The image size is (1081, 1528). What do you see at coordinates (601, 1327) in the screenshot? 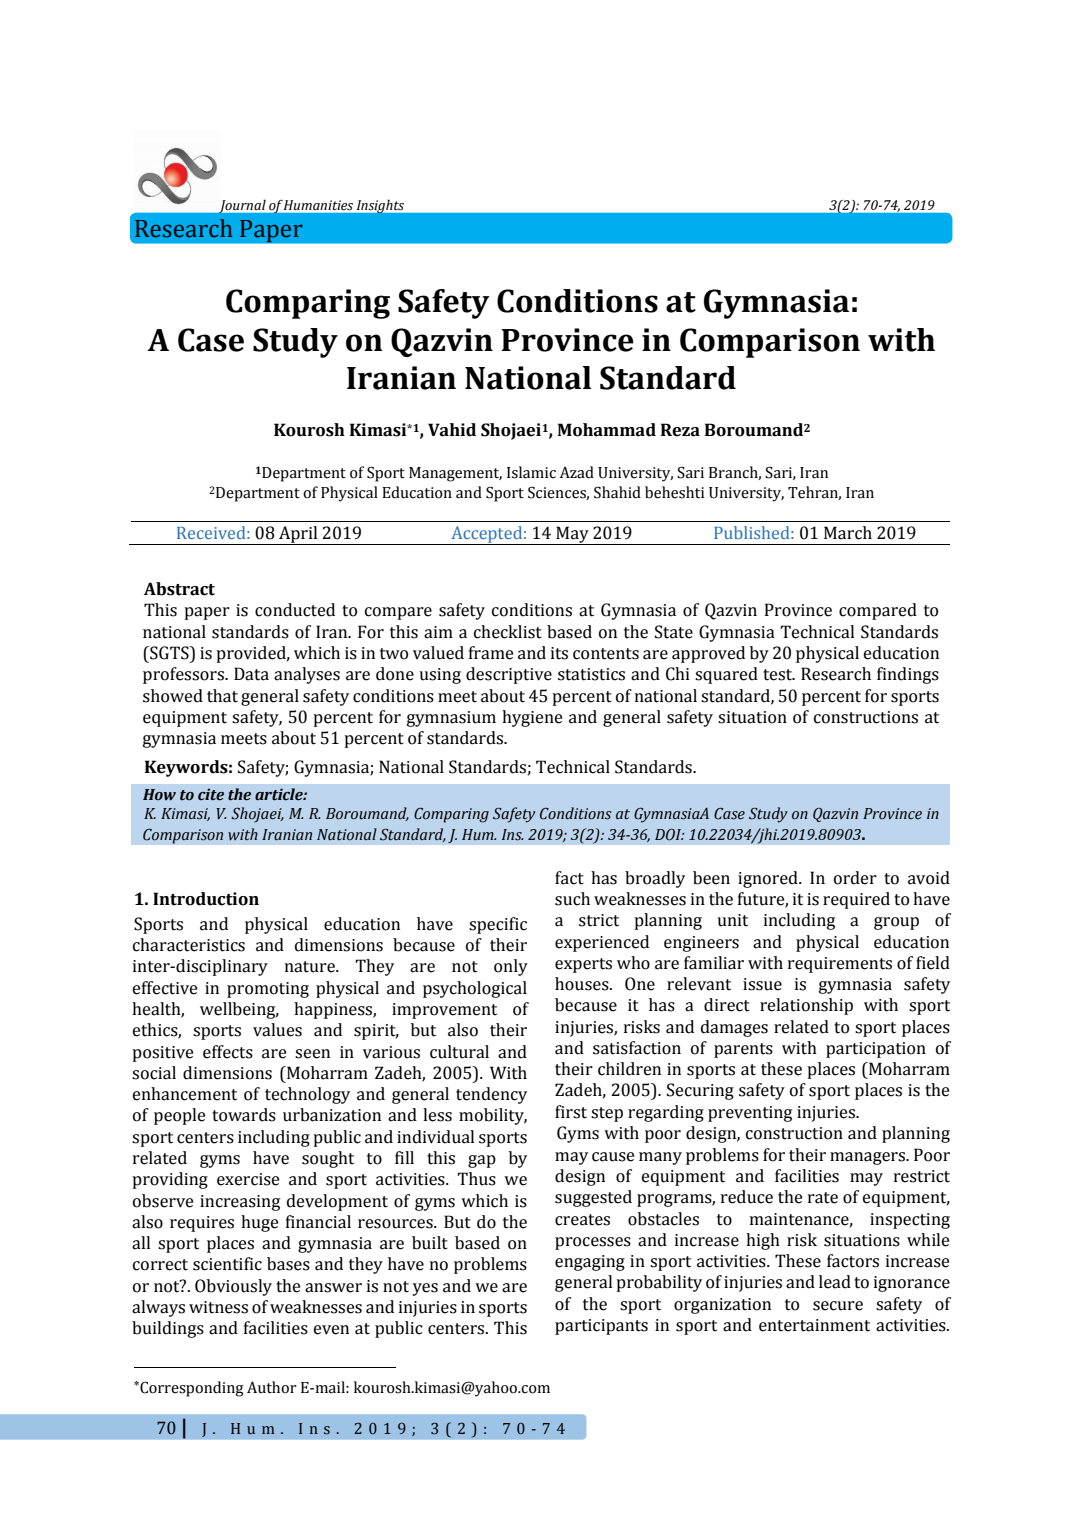
I see `participants` at bounding box center [601, 1327].
